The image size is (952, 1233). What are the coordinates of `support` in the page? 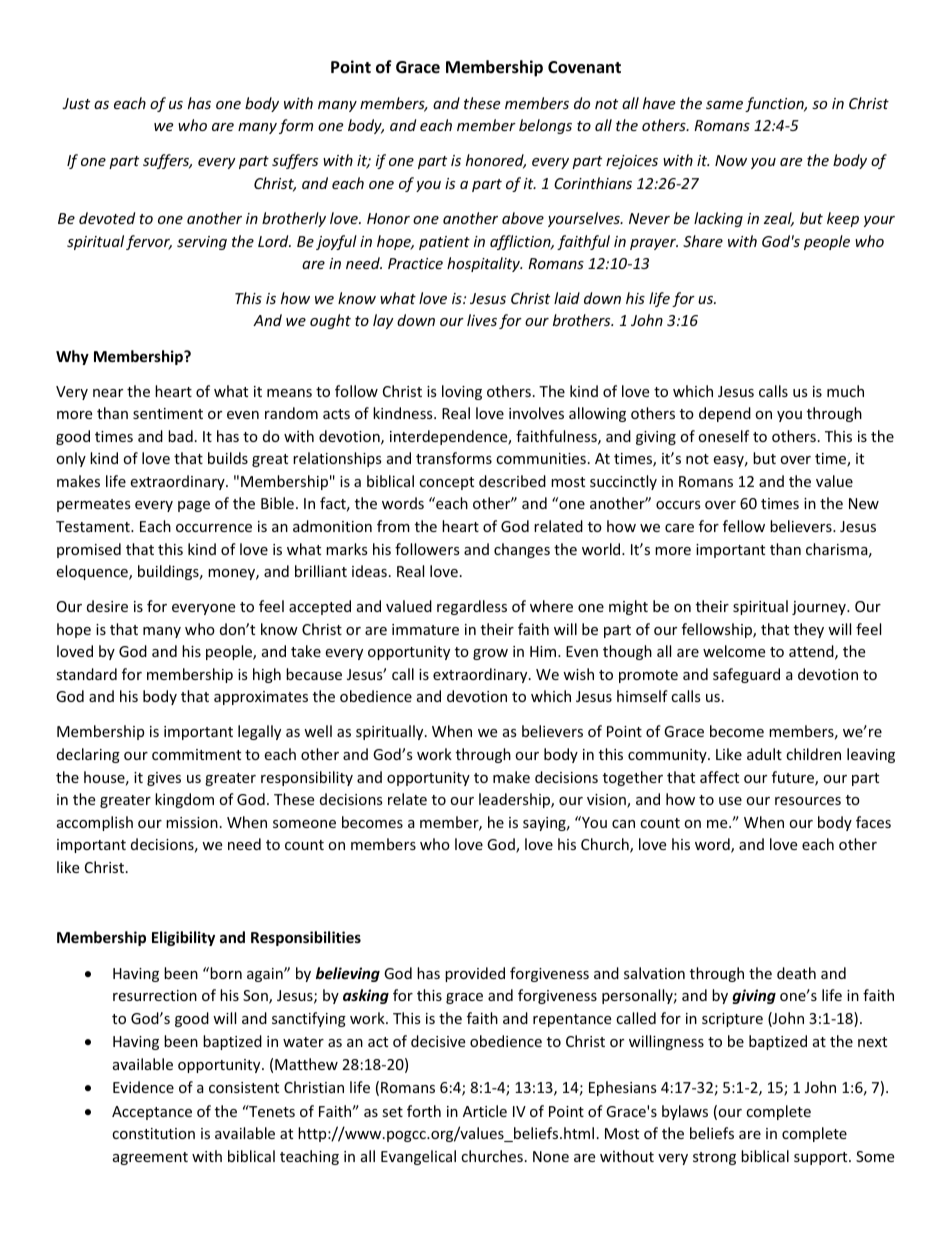 It's located at (822, 1158).
